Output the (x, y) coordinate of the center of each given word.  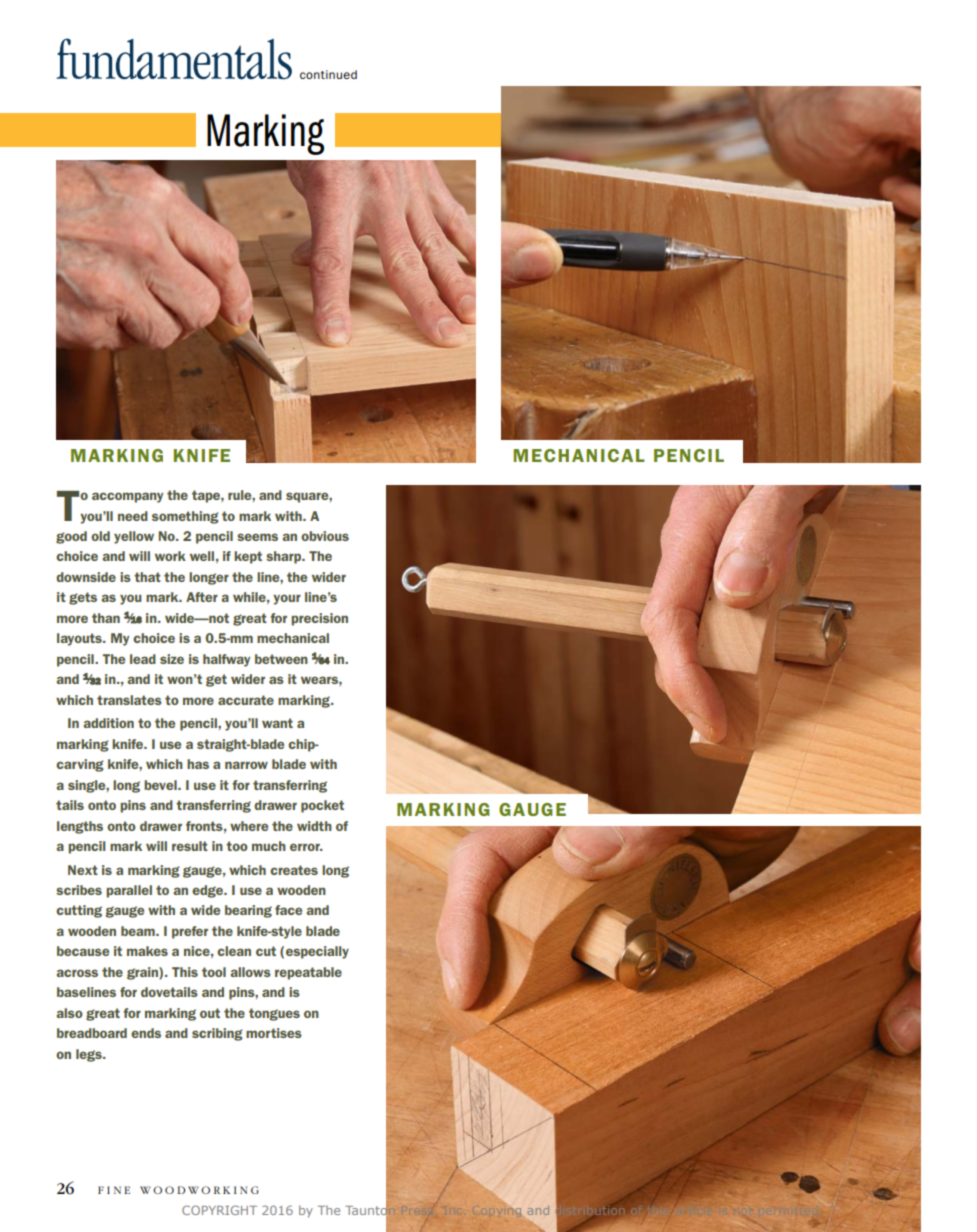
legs (90, 1055)
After (202, 597)
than (106, 618)
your (287, 599)
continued (328, 74)
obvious (325, 536)
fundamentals (174, 58)
